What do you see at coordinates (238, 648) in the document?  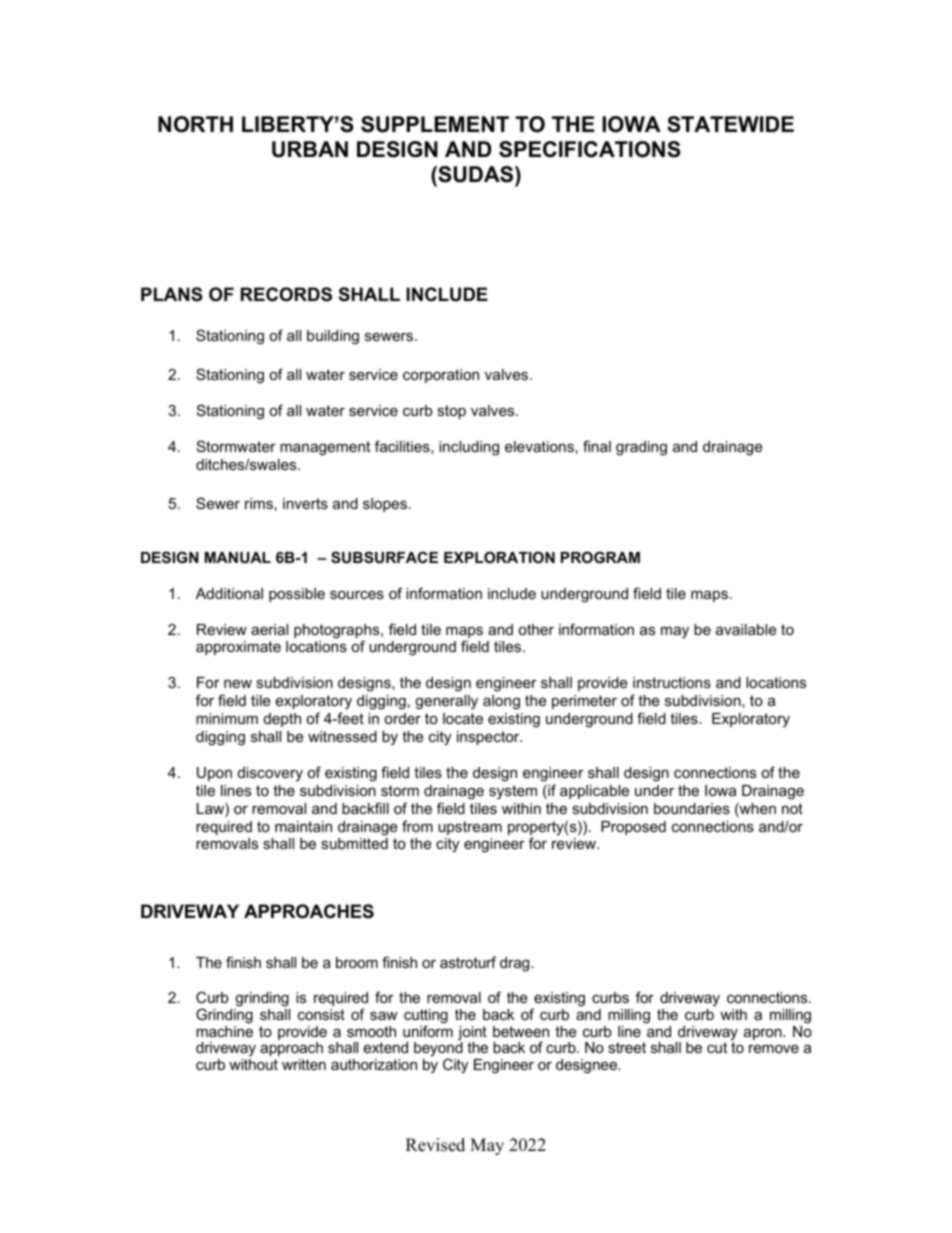 I see `approximate` at bounding box center [238, 648].
